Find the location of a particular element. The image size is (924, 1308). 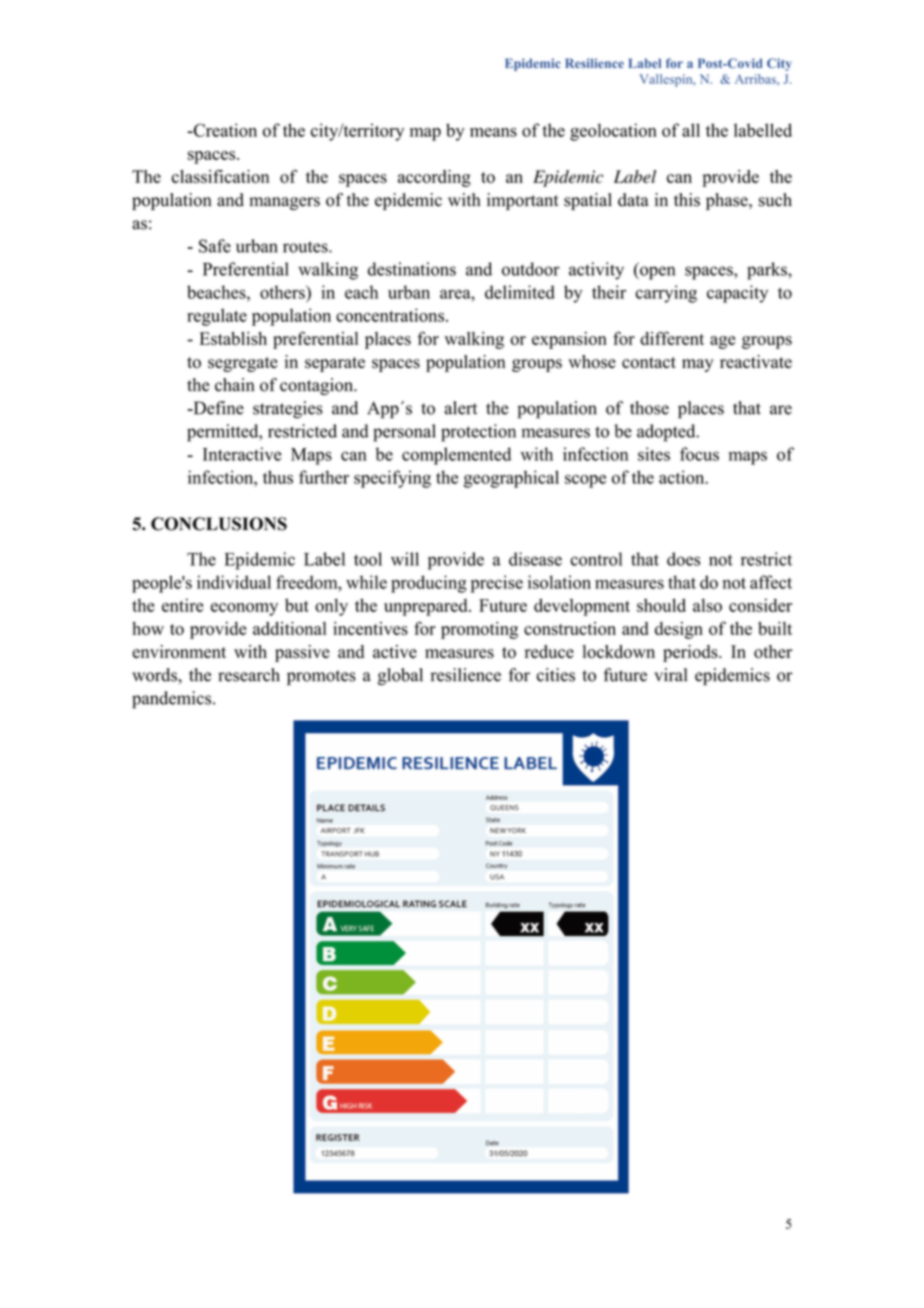

means is located at coordinates (493, 132).
